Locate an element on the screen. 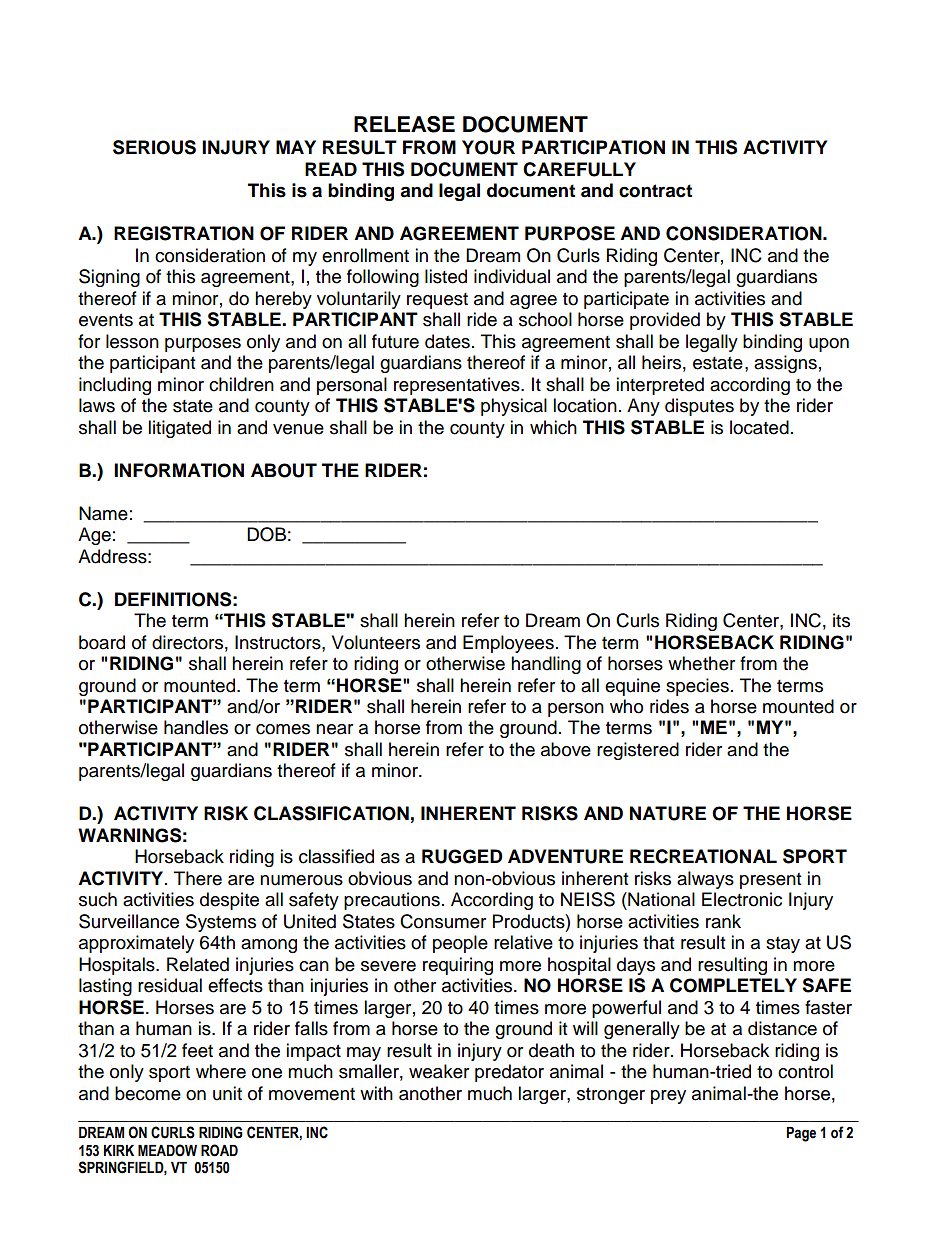  handles is located at coordinates (196, 727).
